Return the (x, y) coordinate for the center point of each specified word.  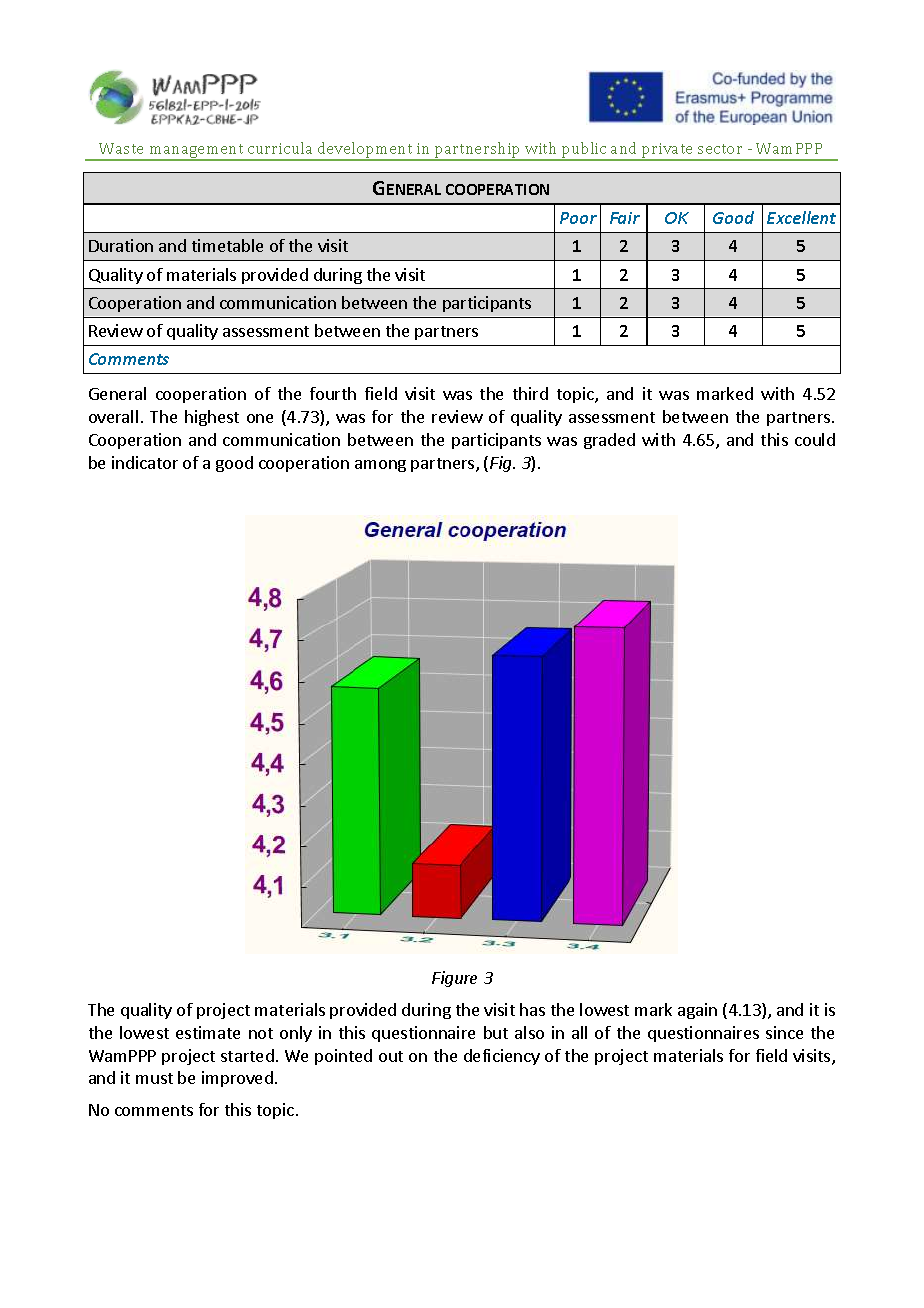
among (380, 466)
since (784, 1032)
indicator (145, 462)
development (365, 151)
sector (720, 149)
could (815, 439)
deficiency (502, 1057)
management (197, 152)
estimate (208, 1032)
